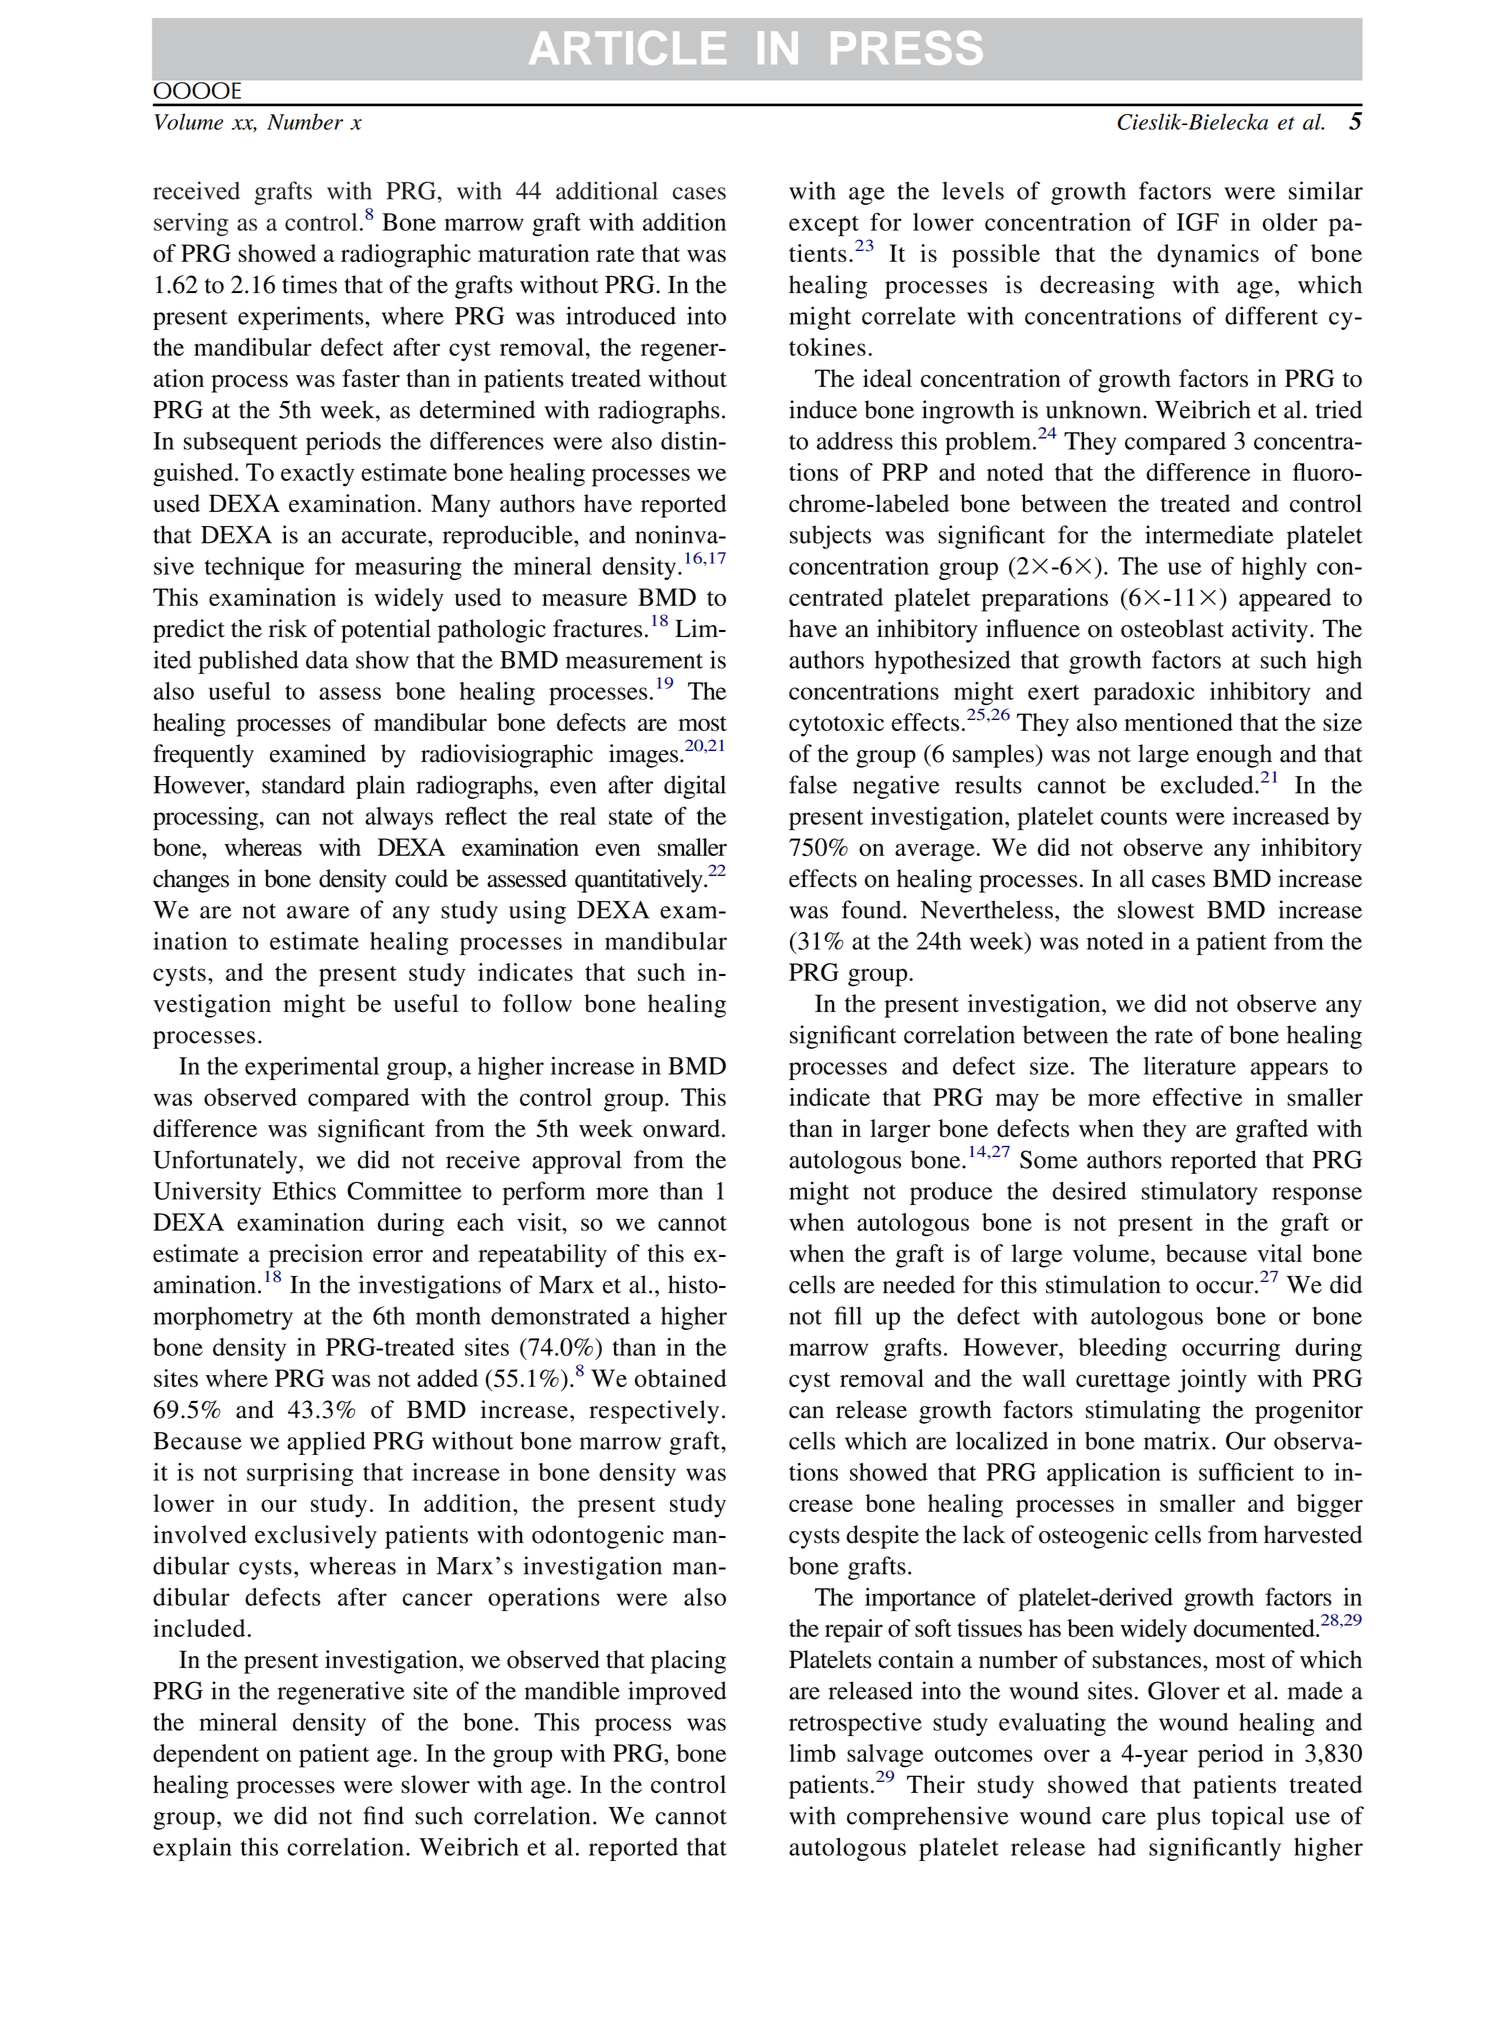  Describe the element at coordinates (1198, 222) in the screenshot. I see `IGF` at that location.
